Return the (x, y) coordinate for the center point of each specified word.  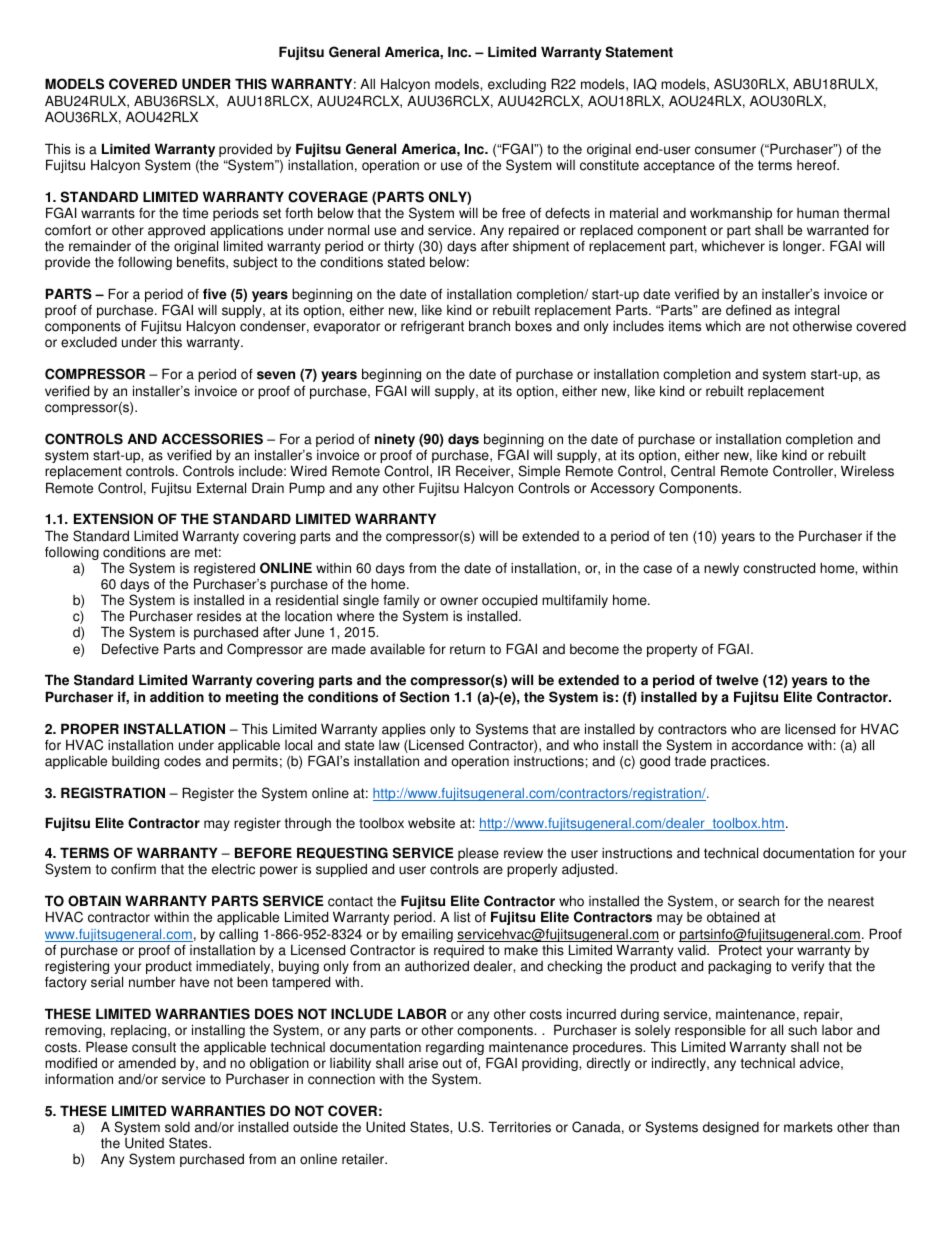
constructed (779, 568)
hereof (818, 165)
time (195, 213)
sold (177, 1127)
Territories (520, 1127)
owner (459, 601)
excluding (517, 85)
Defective (130, 649)
